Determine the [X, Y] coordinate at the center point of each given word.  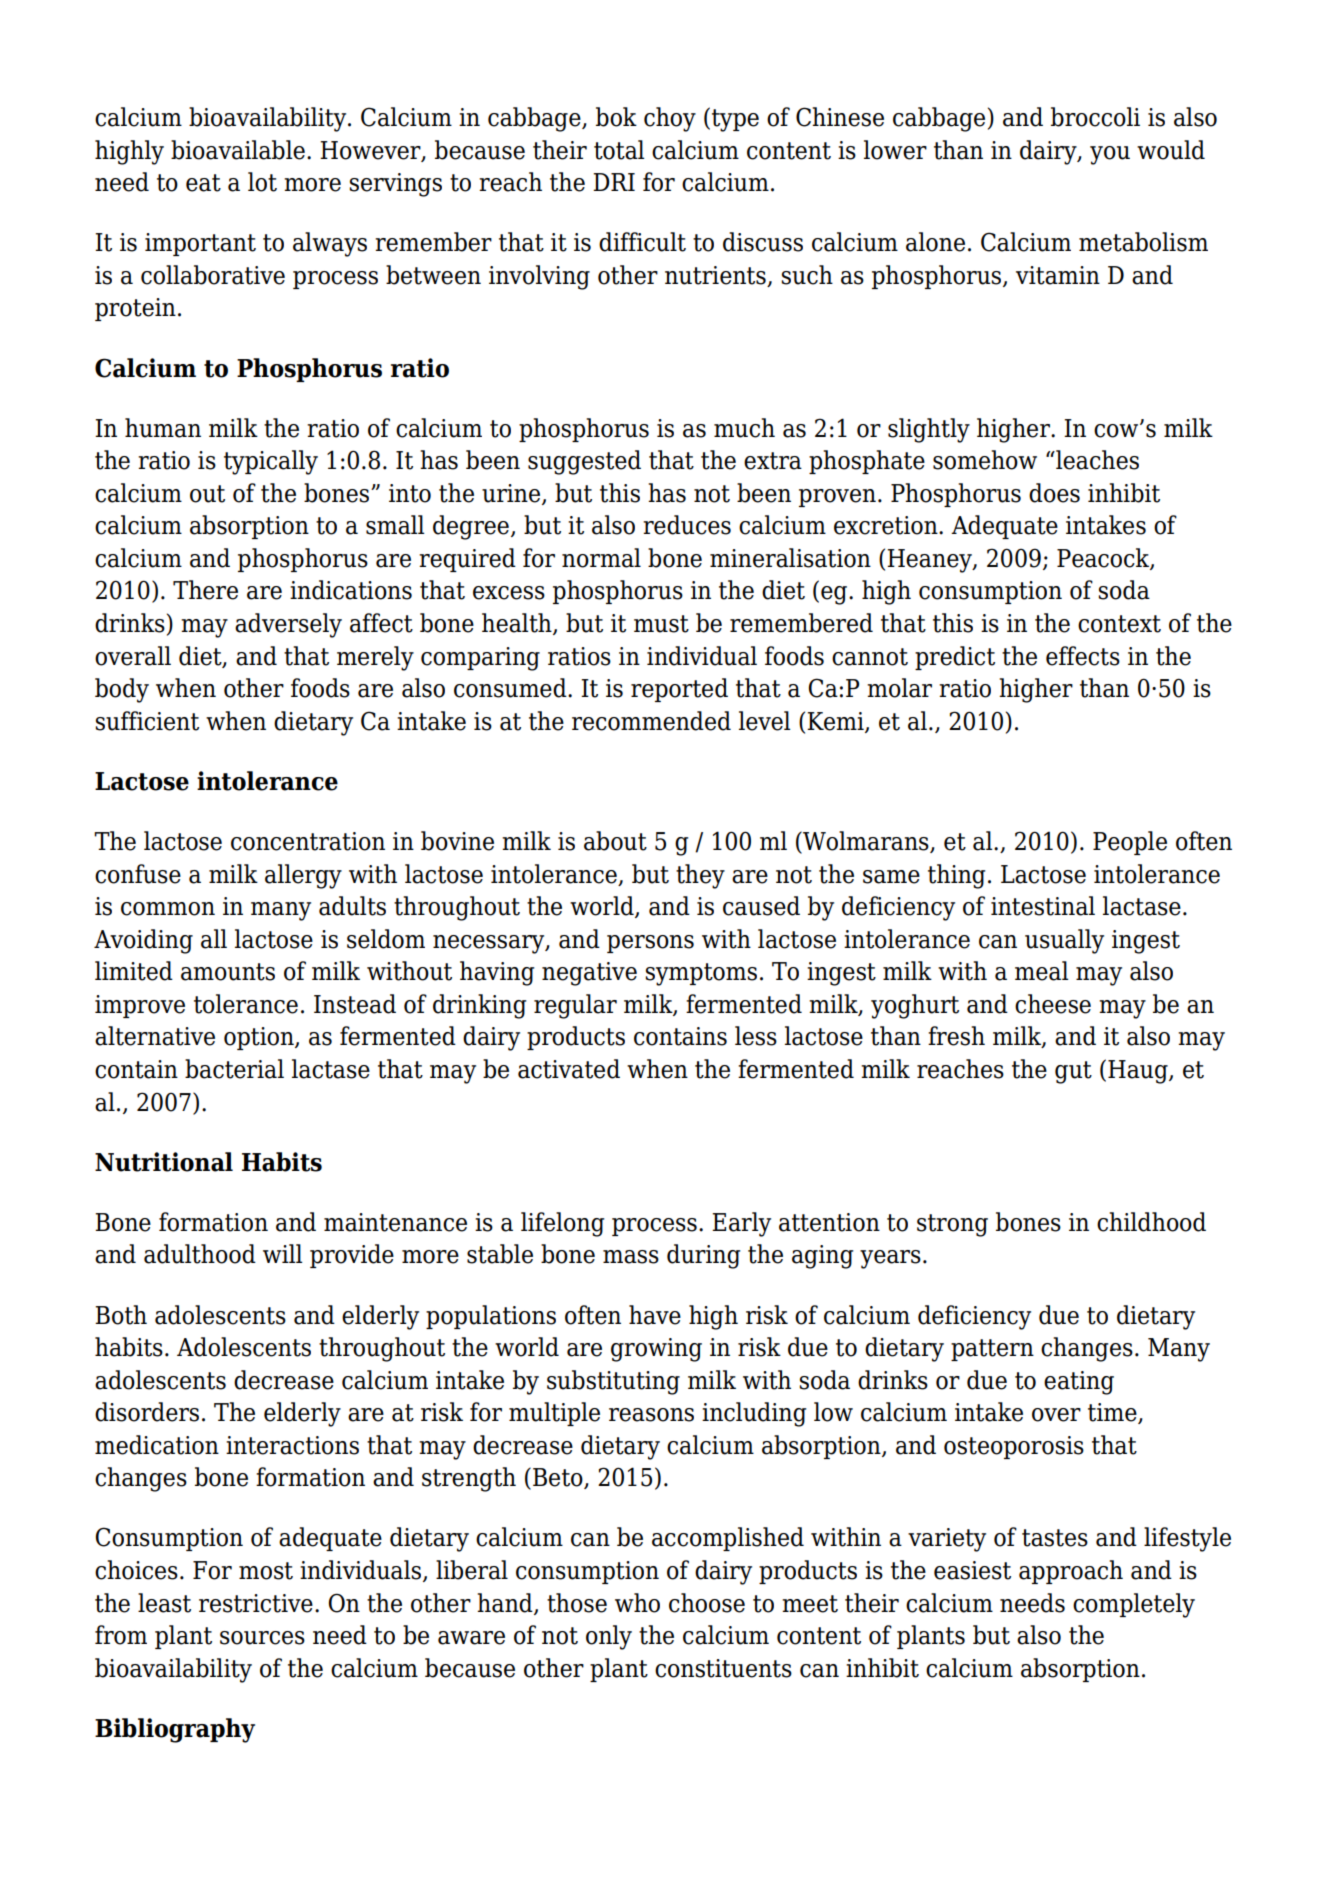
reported [679, 690]
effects [1083, 656]
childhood [1151, 1222]
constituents [723, 1668]
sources [262, 1638]
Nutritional [164, 1162]
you [1110, 155]
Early [741, 1224]
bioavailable [238, 150]
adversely [288, 625]
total [619, 150]
